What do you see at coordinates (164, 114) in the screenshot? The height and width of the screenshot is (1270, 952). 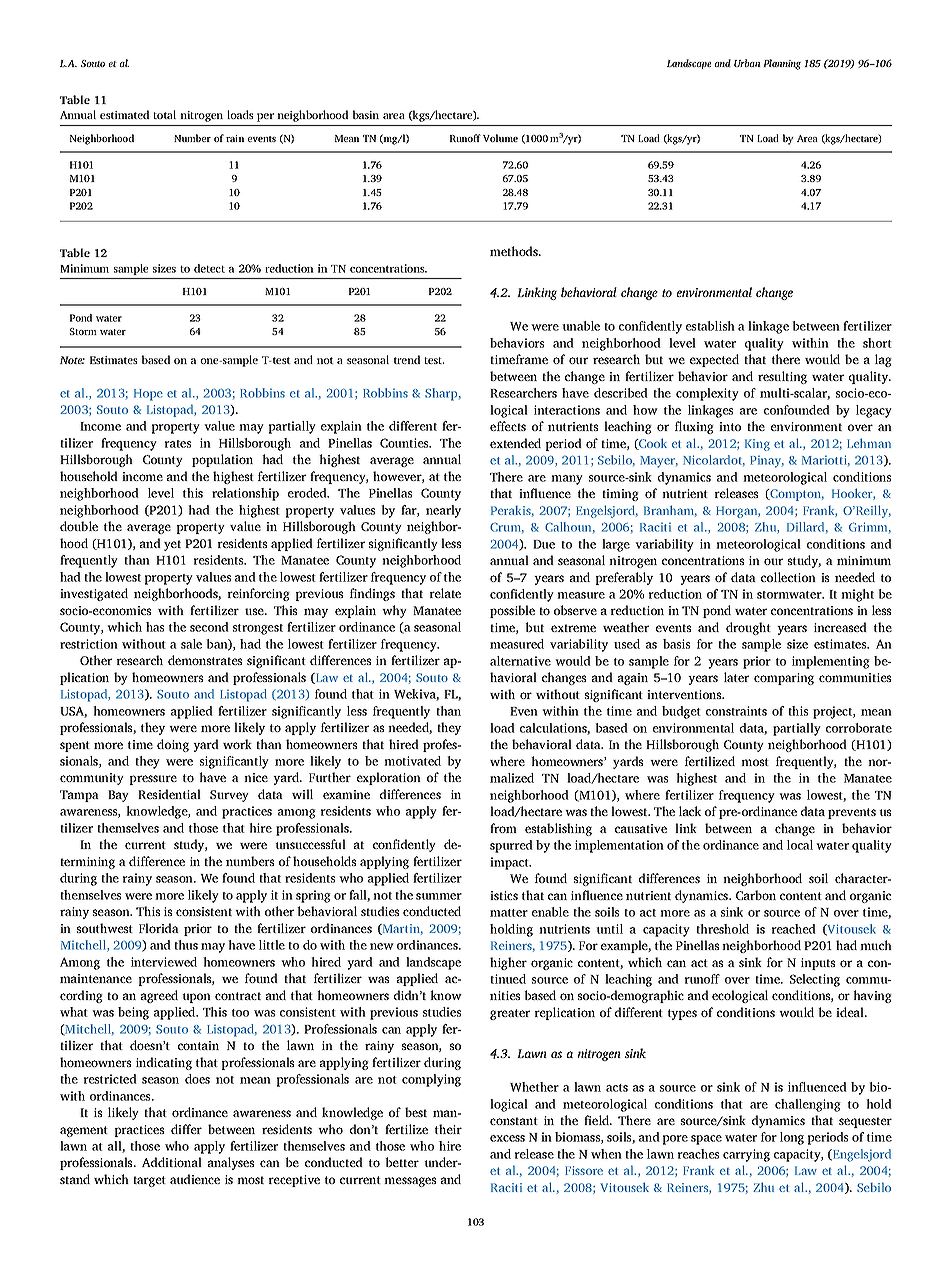 I see `total` at bounding box center [164, 114].
